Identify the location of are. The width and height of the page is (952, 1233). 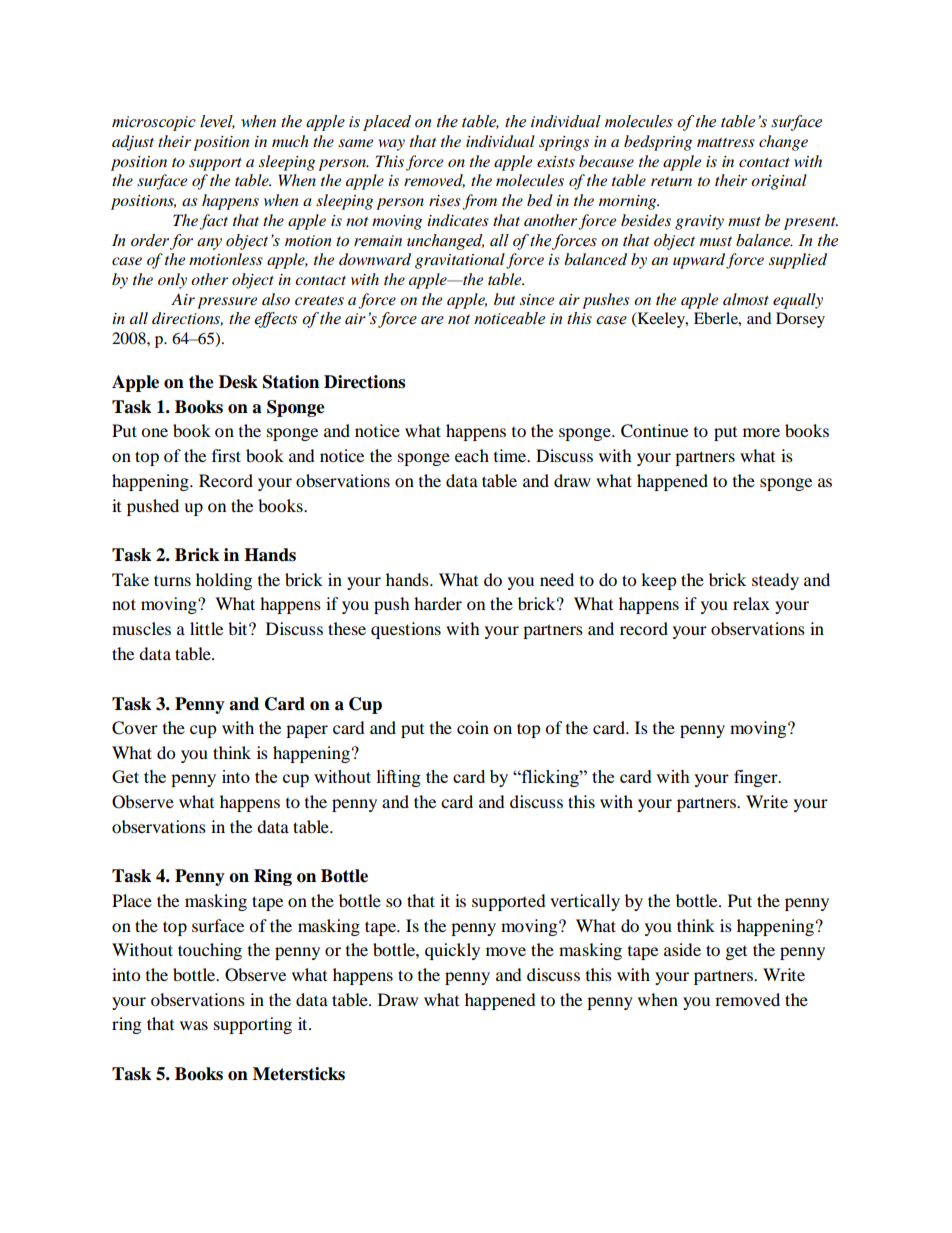
(432, 320).
